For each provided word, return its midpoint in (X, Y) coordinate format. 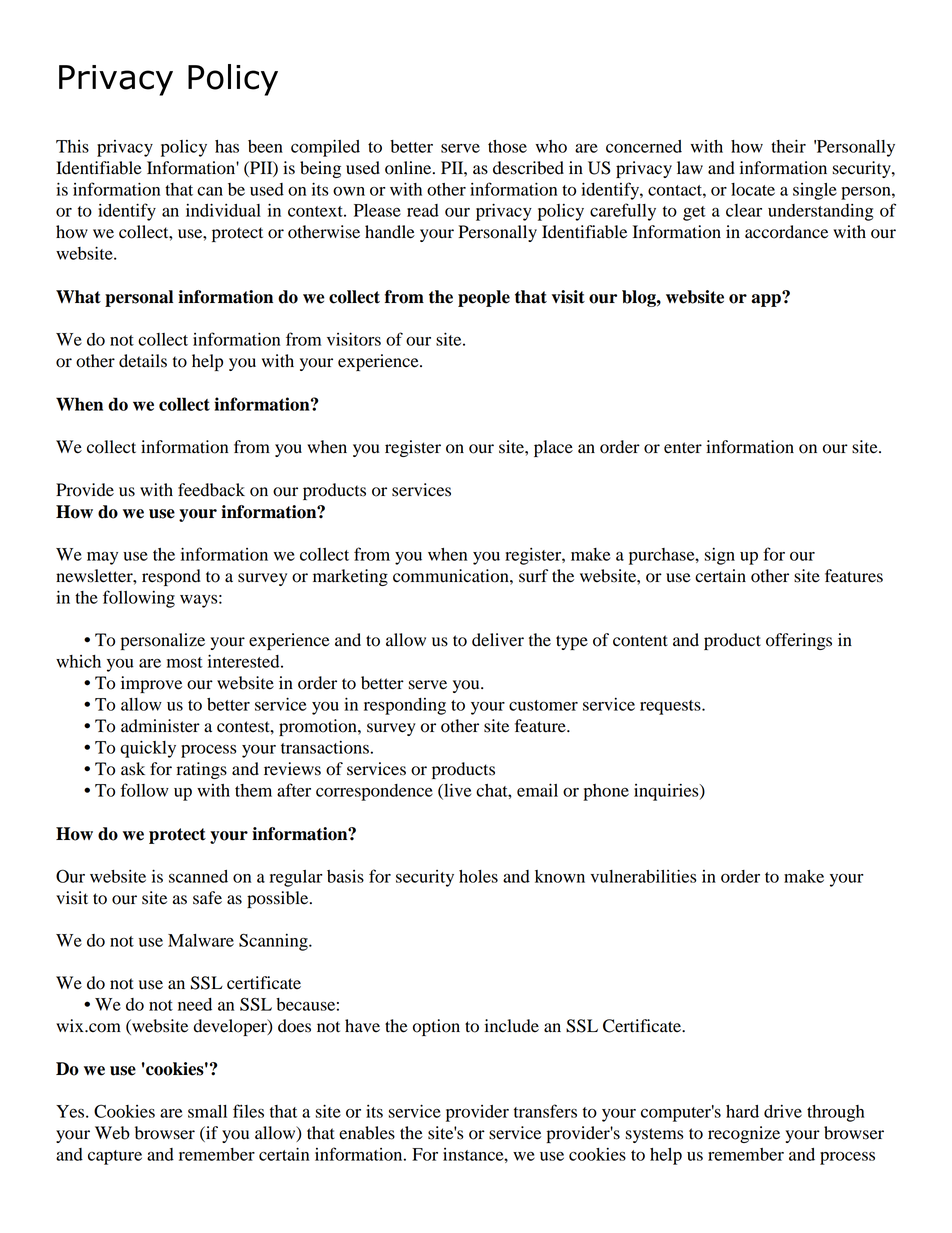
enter (683, 448)
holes (478, 876)
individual (223, 210)
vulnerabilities (643, 876)
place (553, 448)
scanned (198, 876)
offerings (799, 641)
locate (753, 189)
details (143, 361)
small (207, 1111)
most (185, 662)
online (409, 168)
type (572, 642)
